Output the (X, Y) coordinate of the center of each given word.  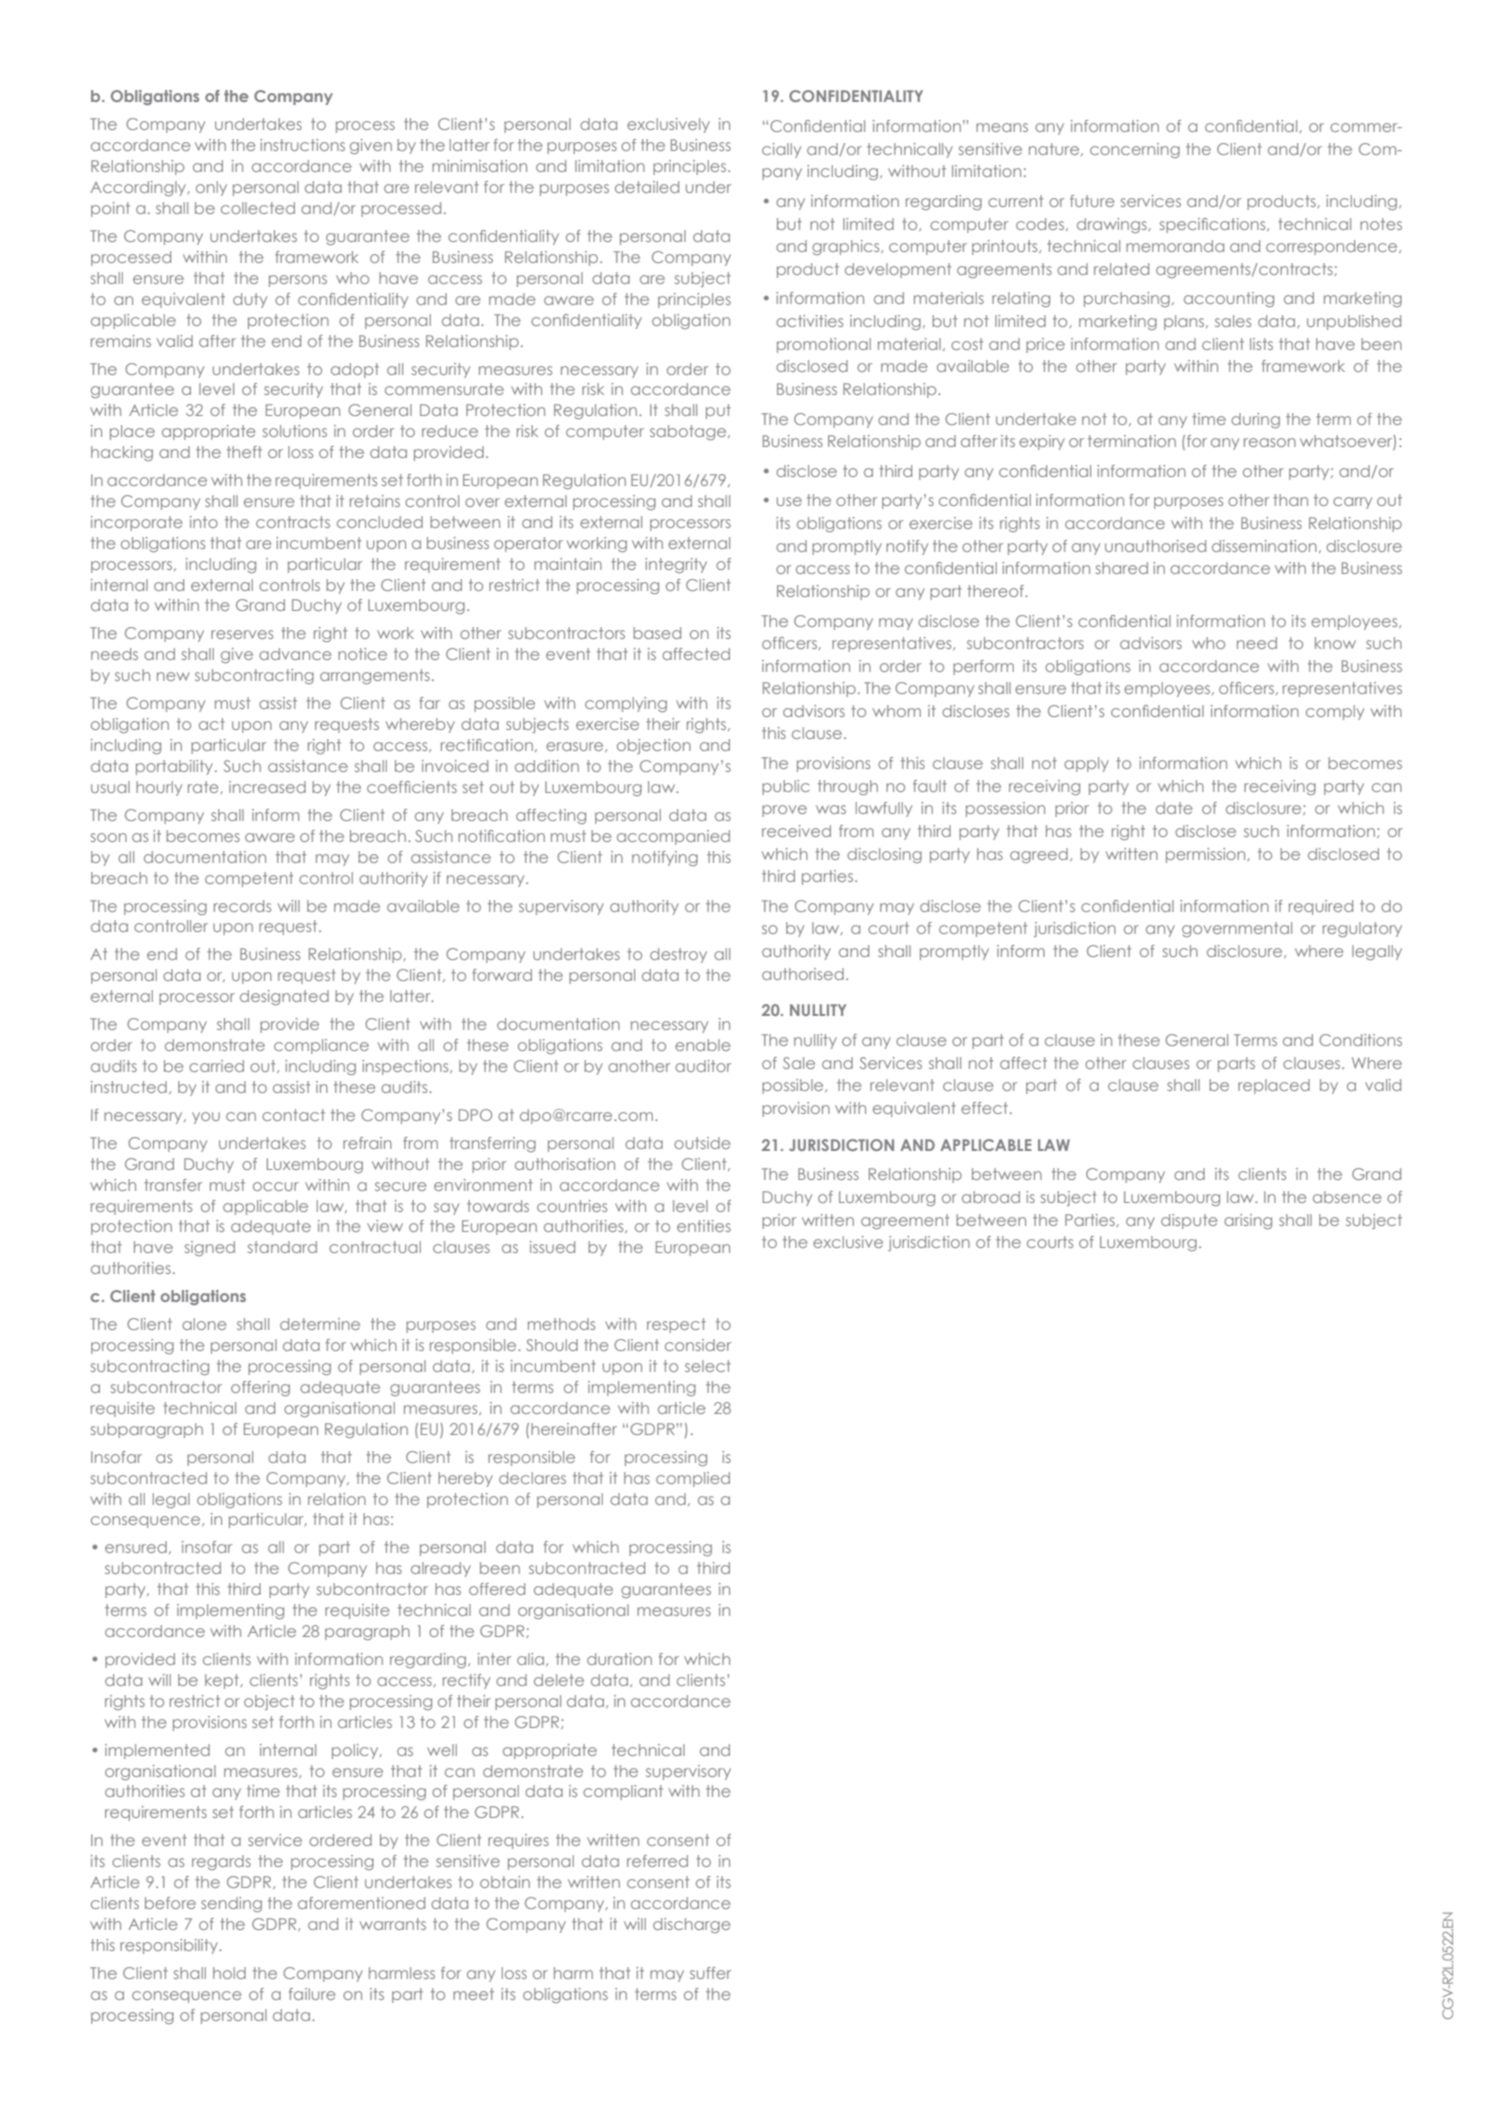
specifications (1214, 225)
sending (231, 1904)
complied (693, 1479)
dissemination (1264, 546)
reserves (242, 634)
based (657, 633)
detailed (647, 187)
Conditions (1360, 1040)
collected (258, 208)
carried (216, 1066)
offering (260, 1388)
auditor (703, 1066)
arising (1248, 1221)
